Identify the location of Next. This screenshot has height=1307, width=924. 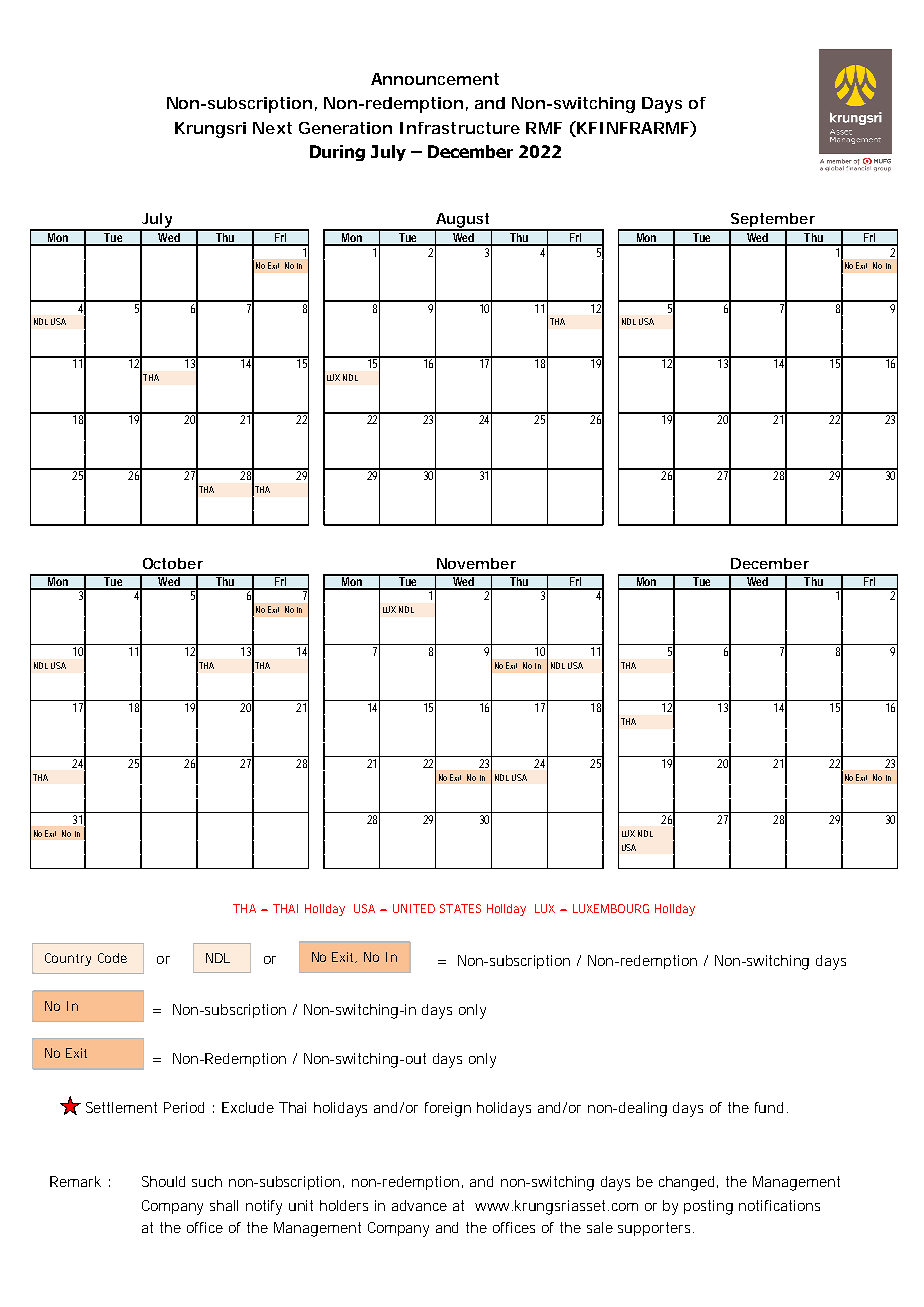
(272, 128).
